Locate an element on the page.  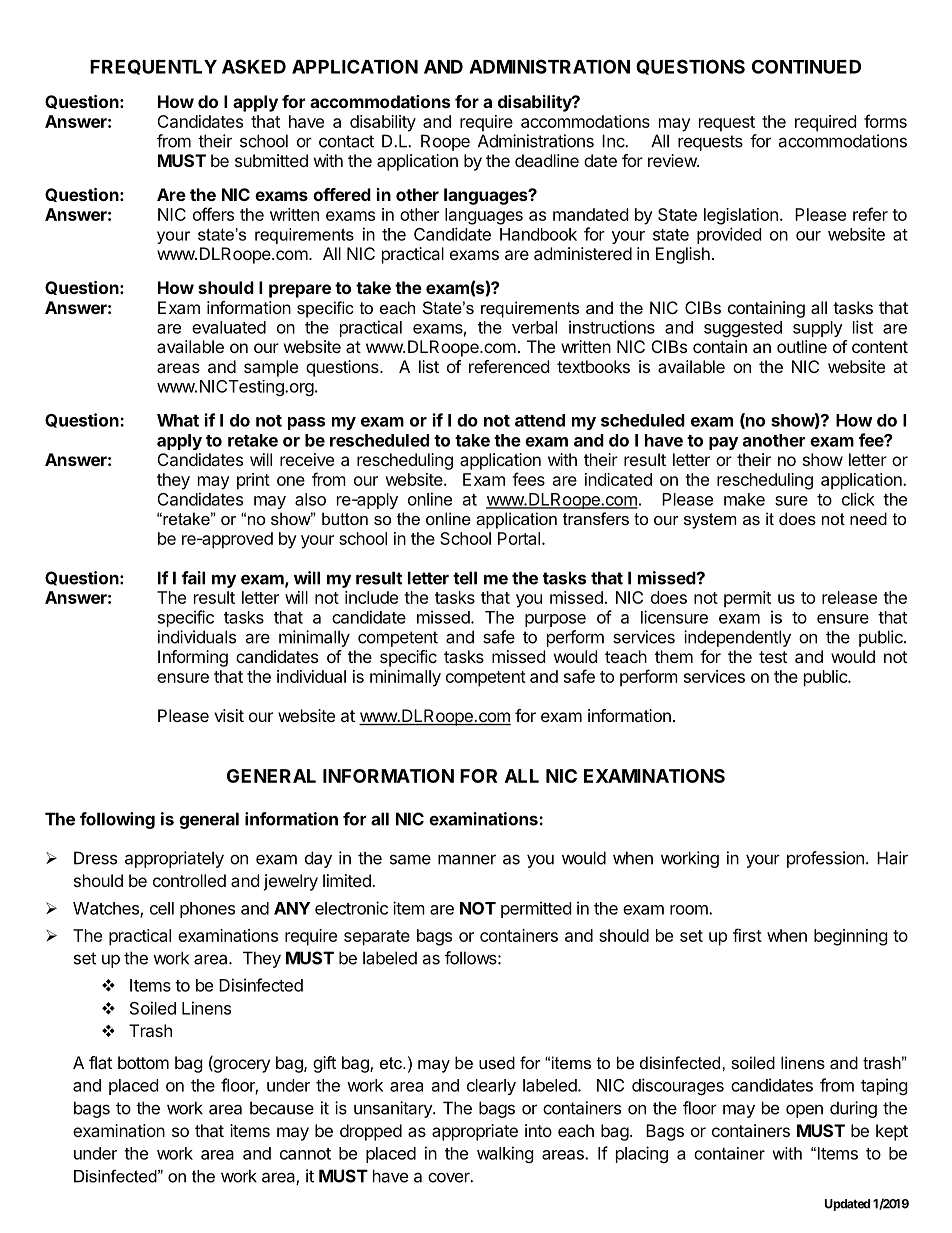
release is located at coordinates (849, 597).
